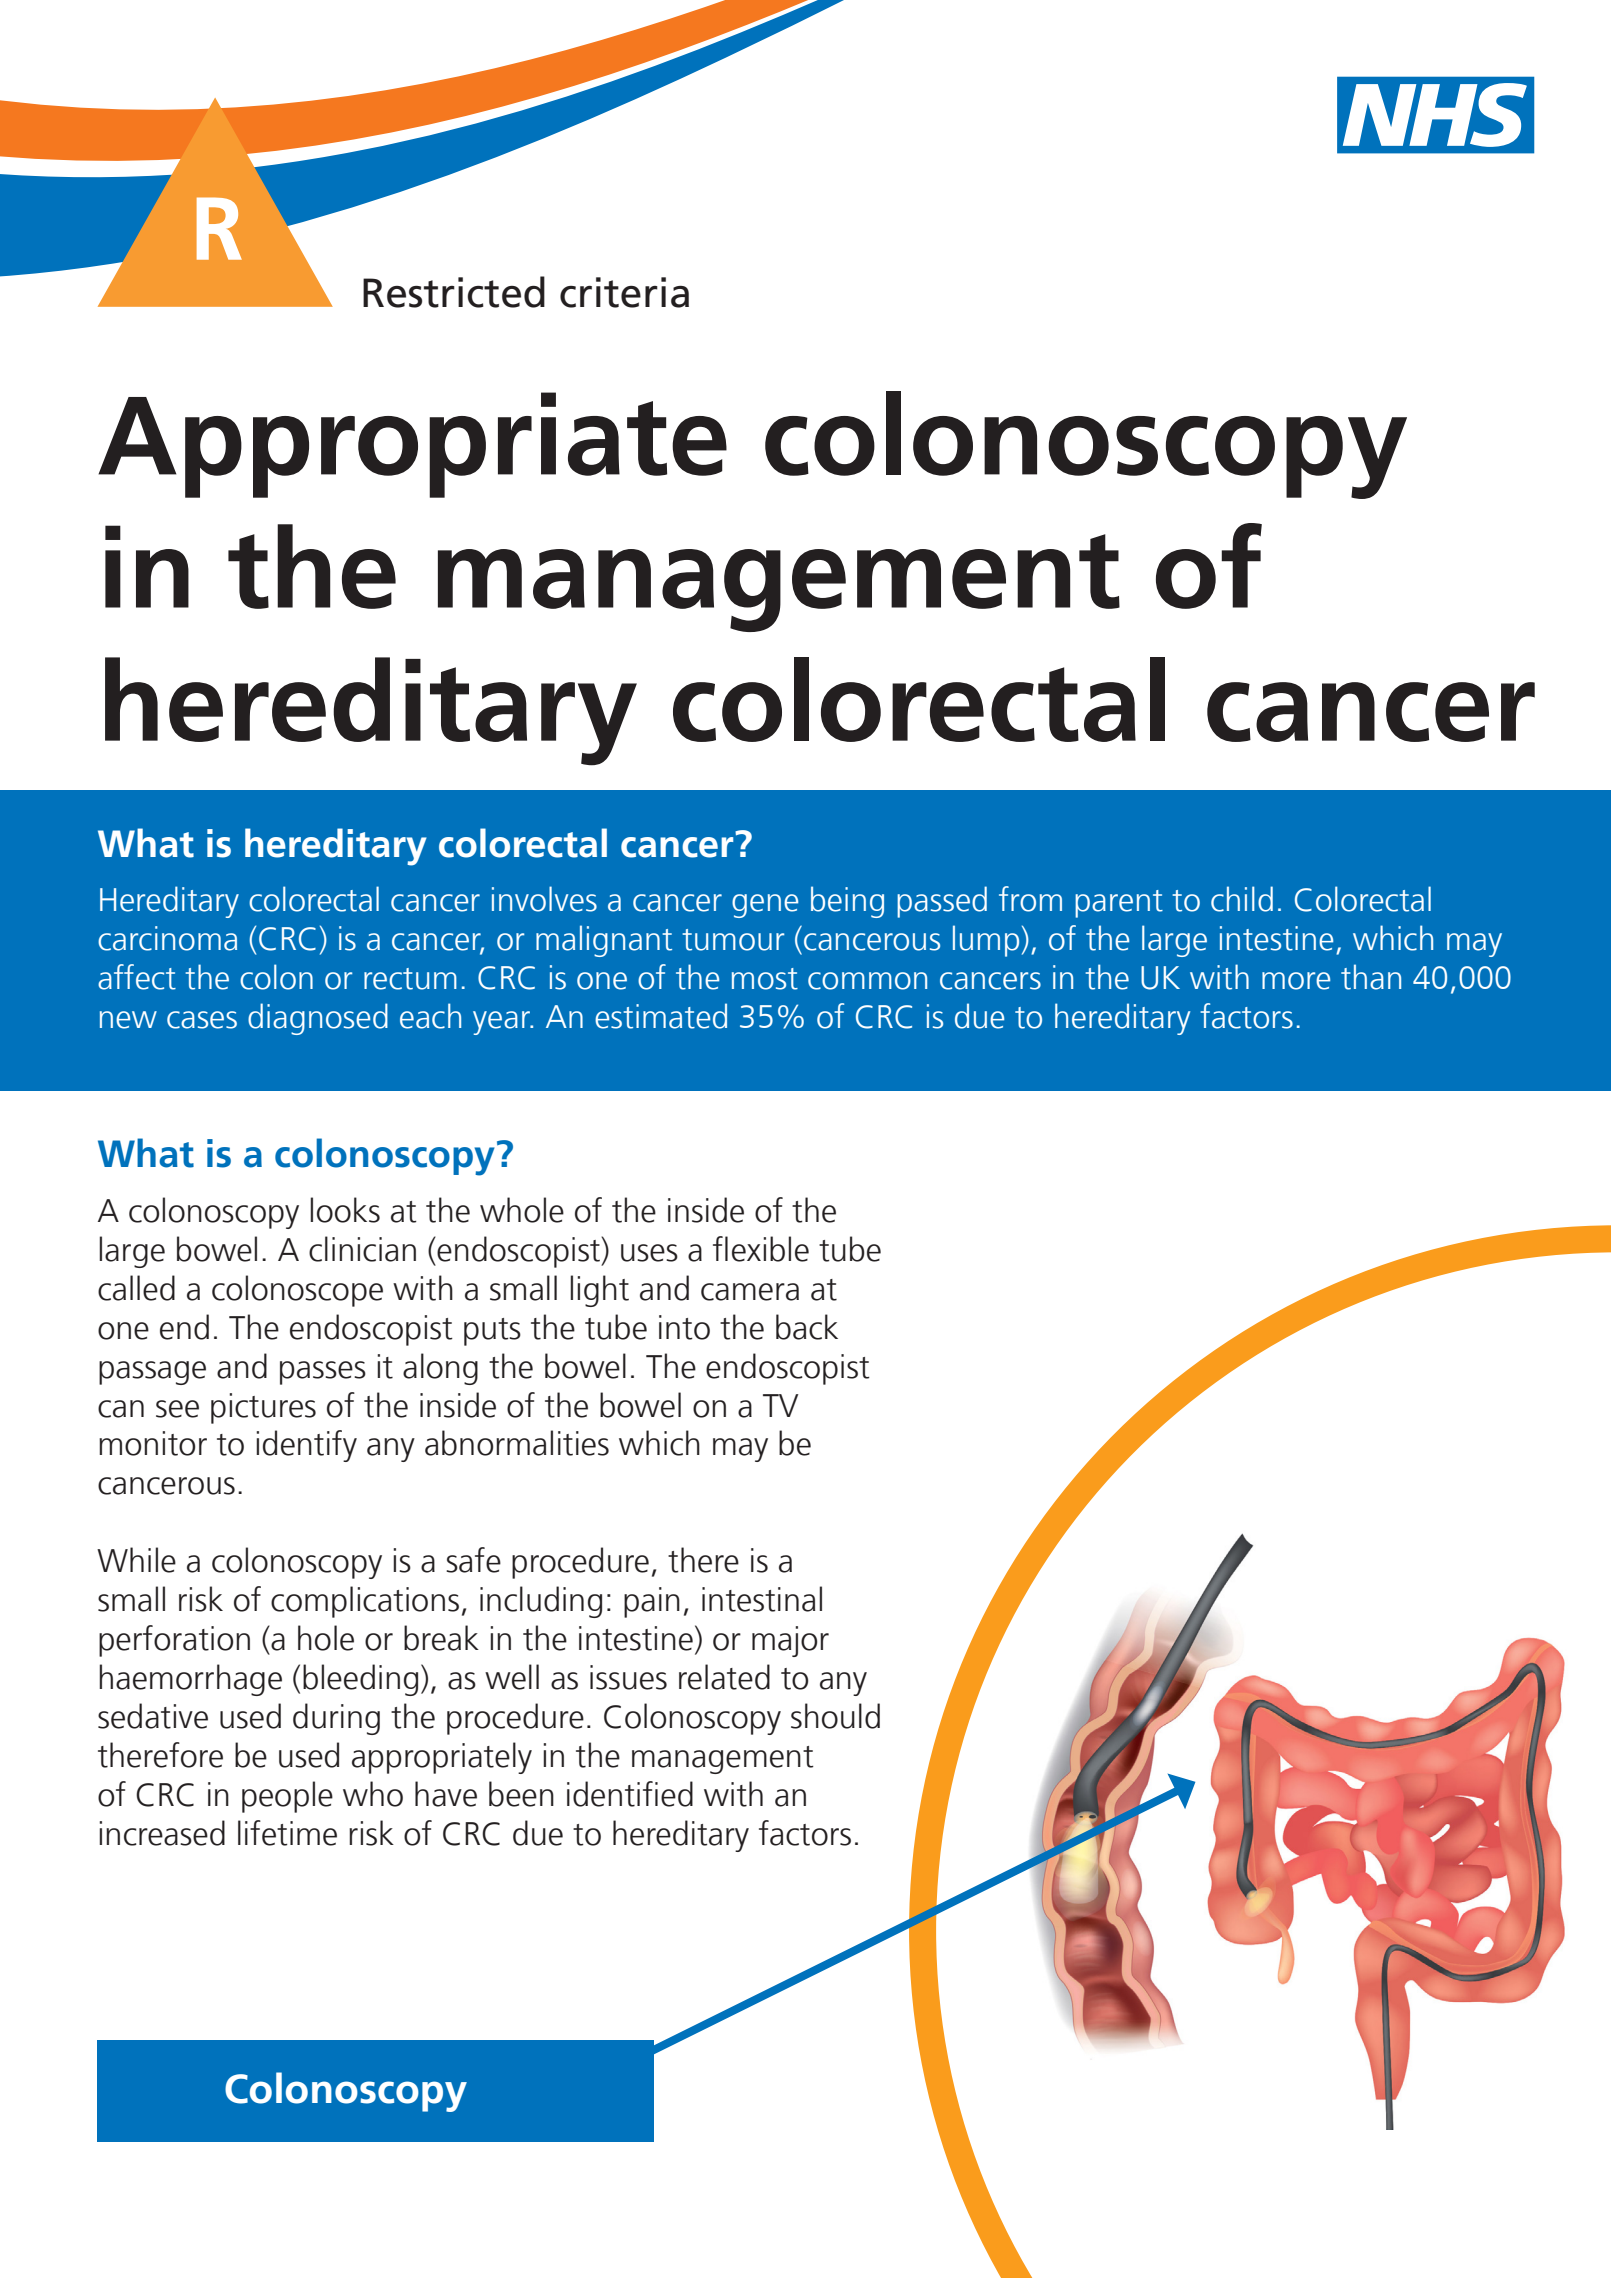  I want to click on child, so click(1242, 899).
